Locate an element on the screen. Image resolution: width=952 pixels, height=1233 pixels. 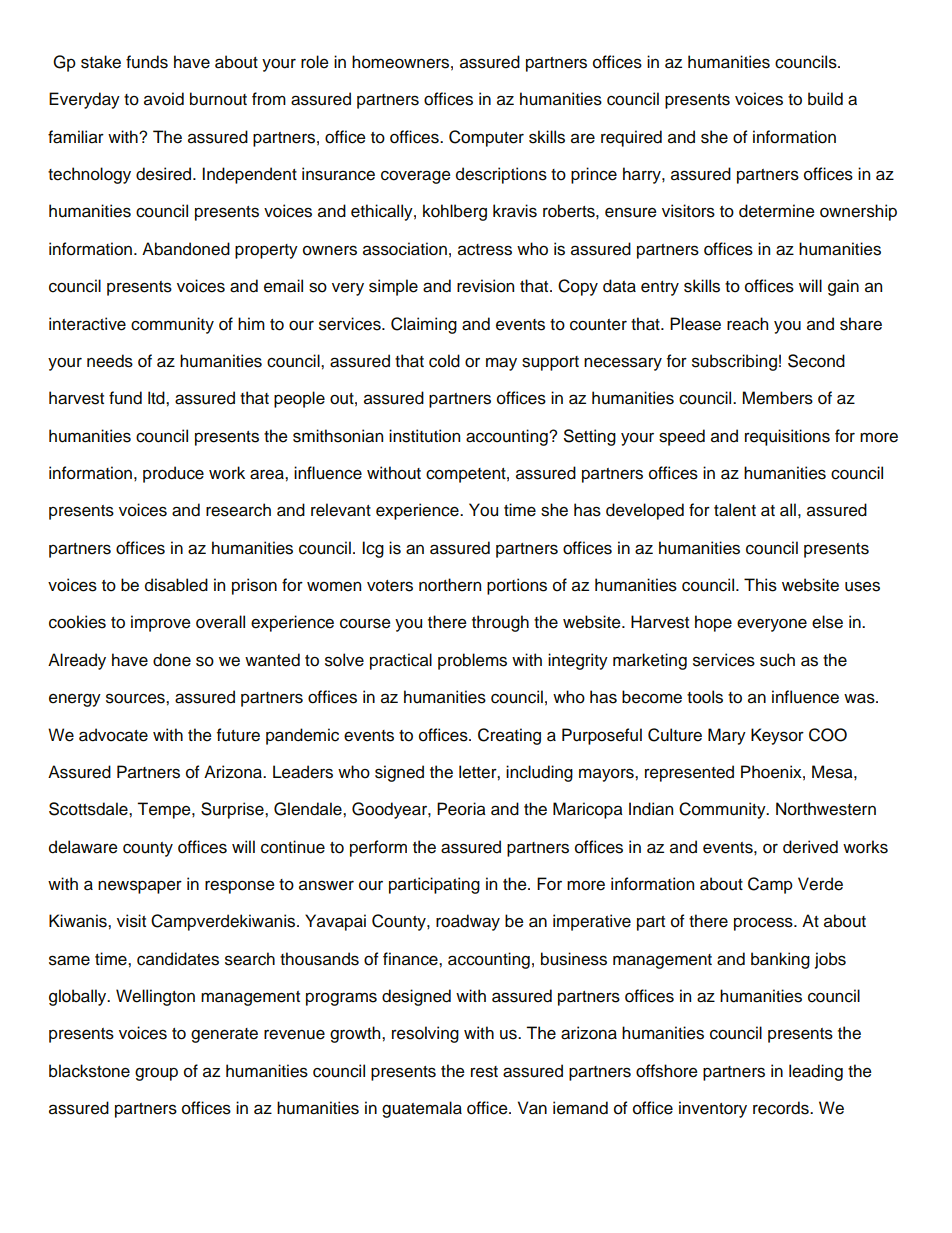
advocate is located at coordinates (113, 735).
